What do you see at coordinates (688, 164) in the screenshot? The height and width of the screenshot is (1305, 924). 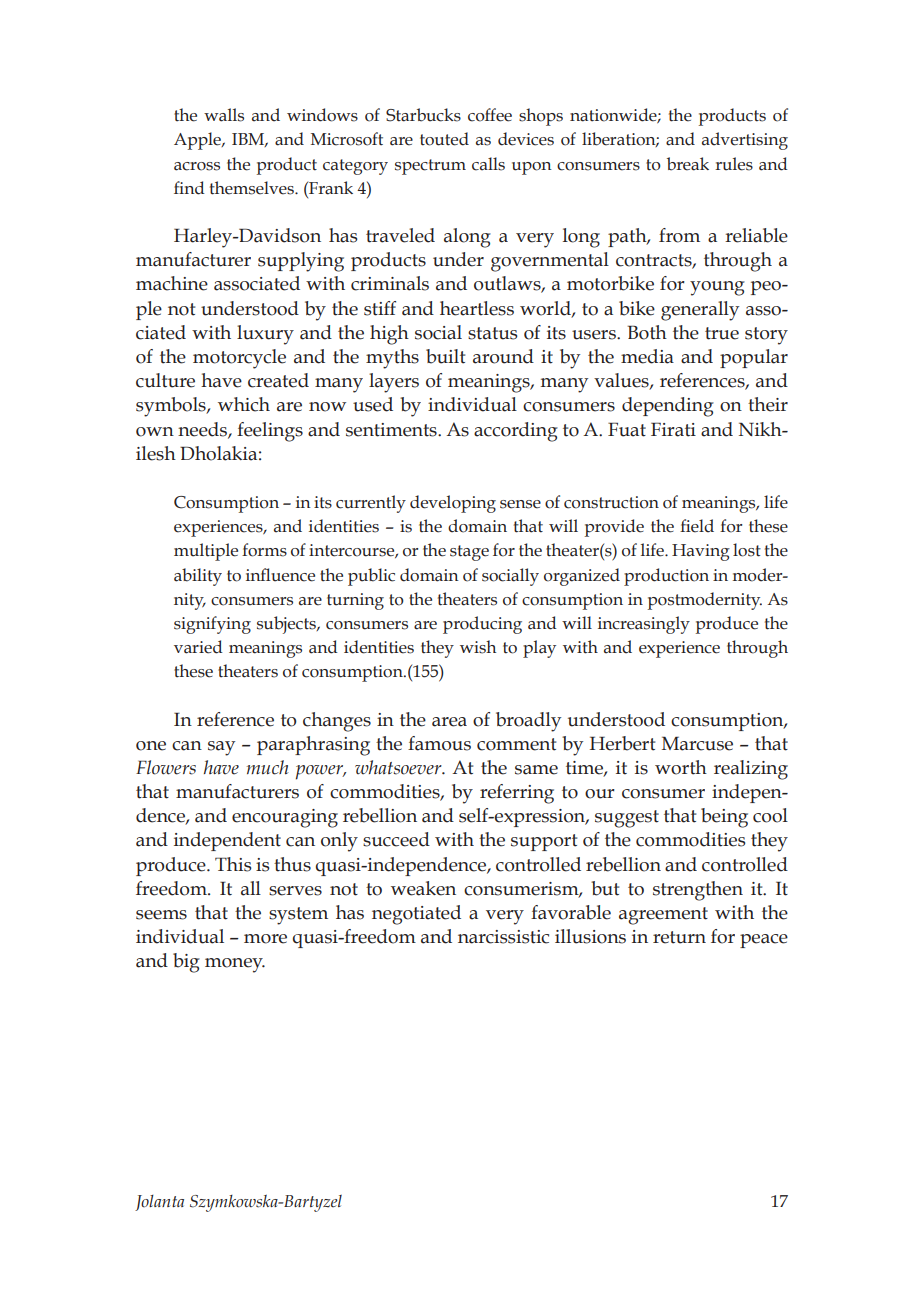 I see `break` at bounding box center [688, 164].
